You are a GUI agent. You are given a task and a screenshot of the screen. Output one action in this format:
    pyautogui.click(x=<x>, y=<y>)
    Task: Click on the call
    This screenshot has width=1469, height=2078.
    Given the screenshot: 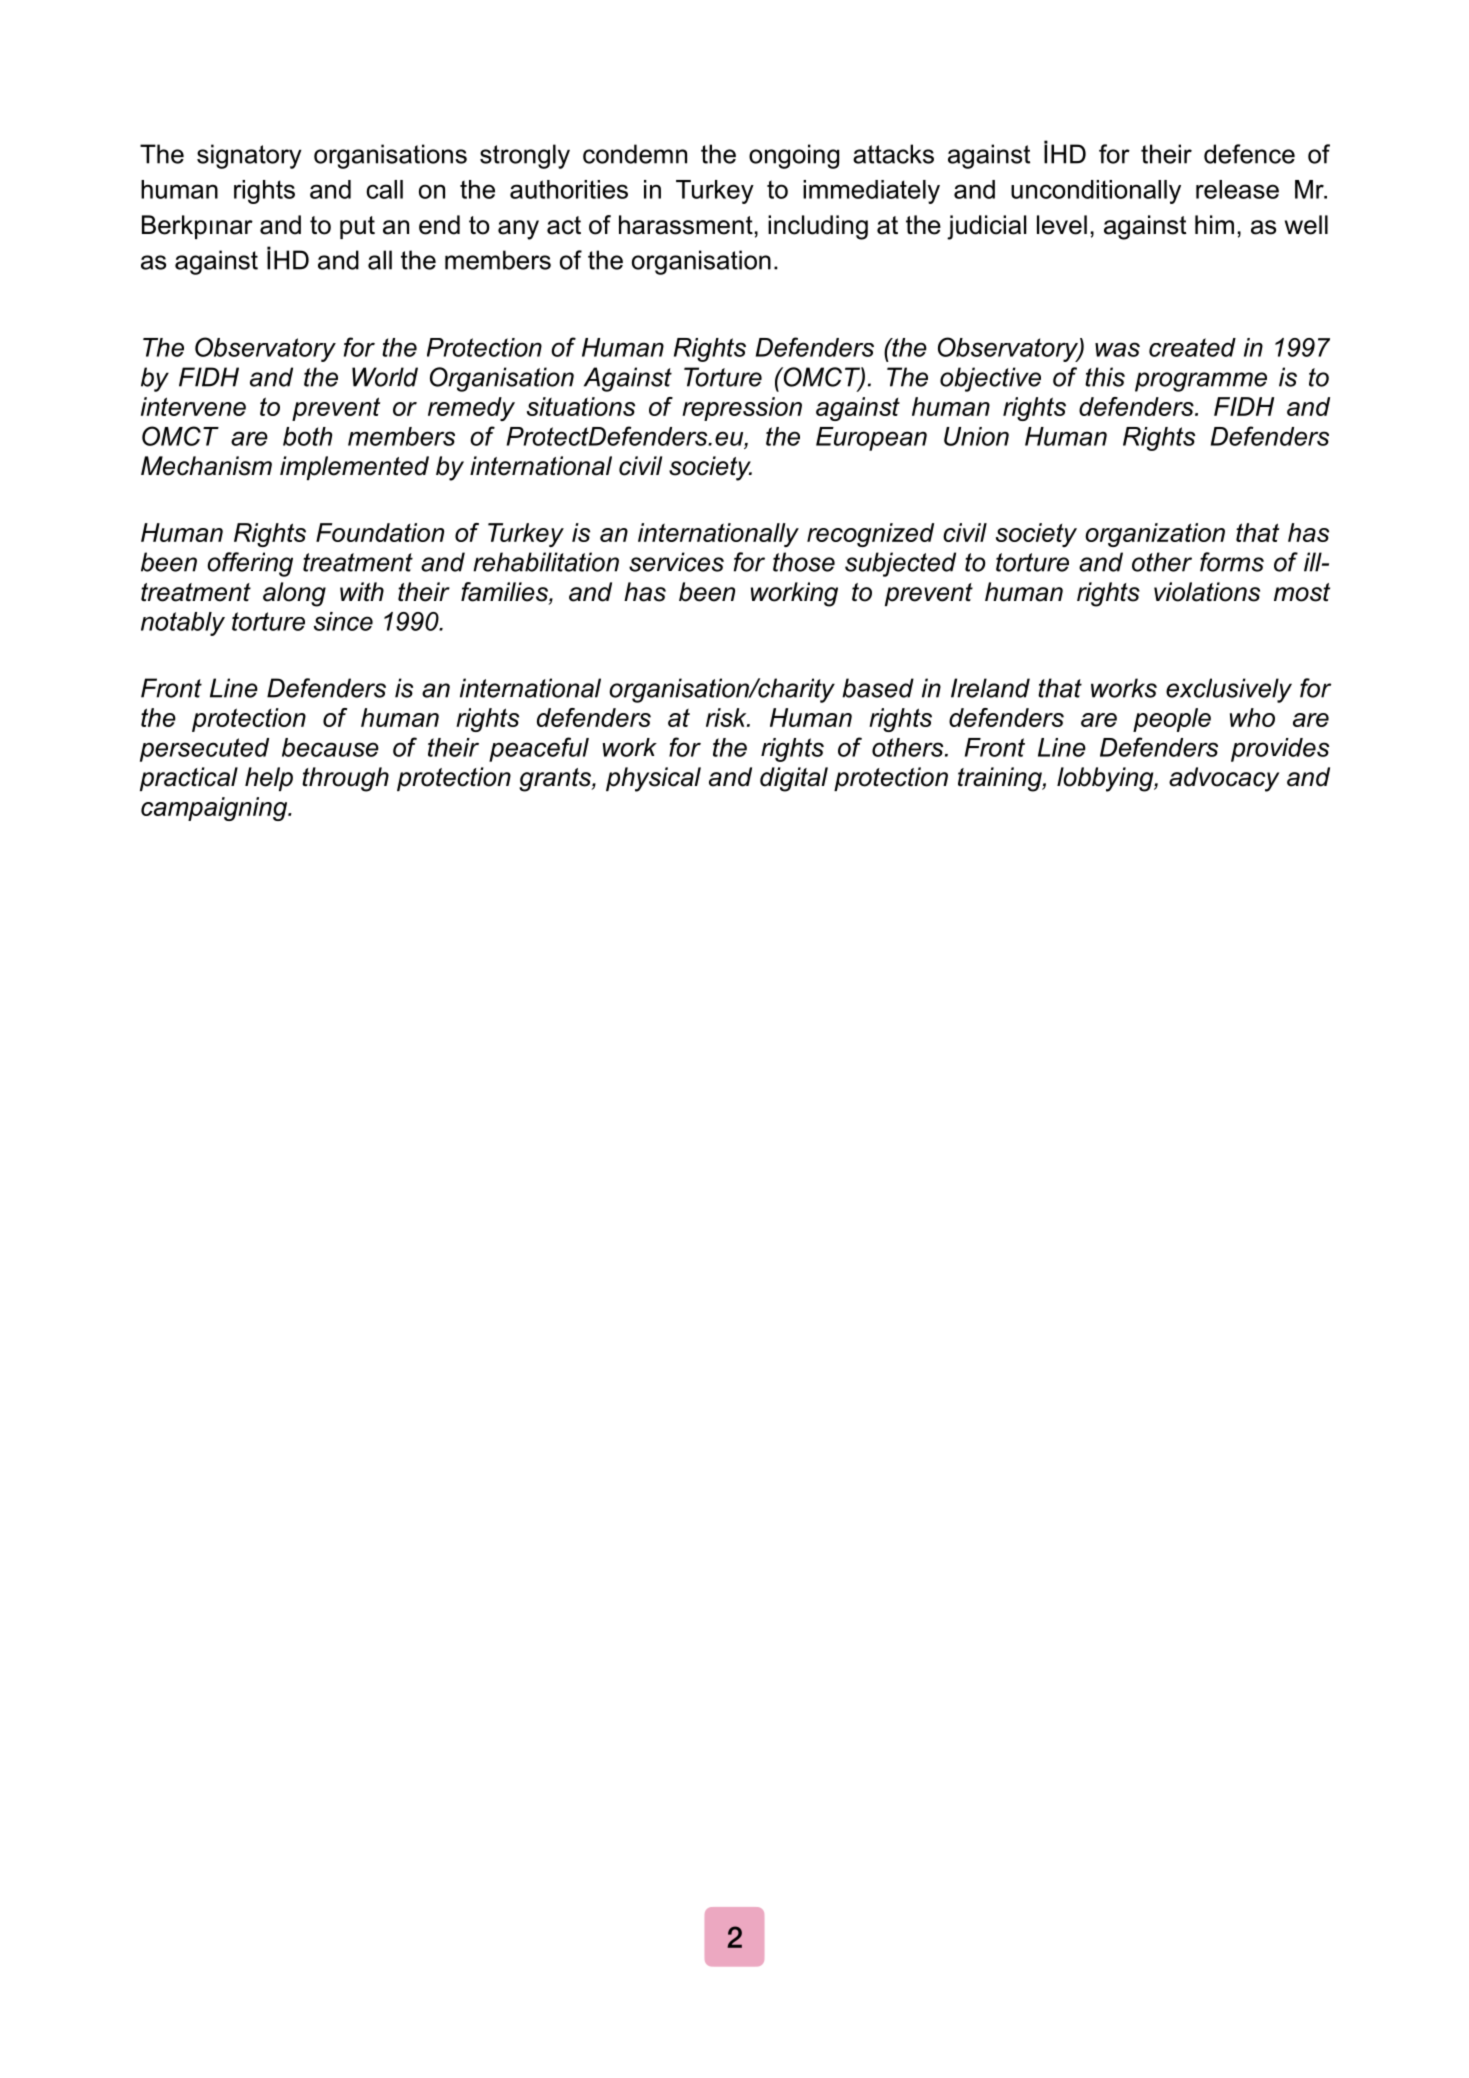 What is the action you would take?
    pyautogui.click(x=384, y=189)
